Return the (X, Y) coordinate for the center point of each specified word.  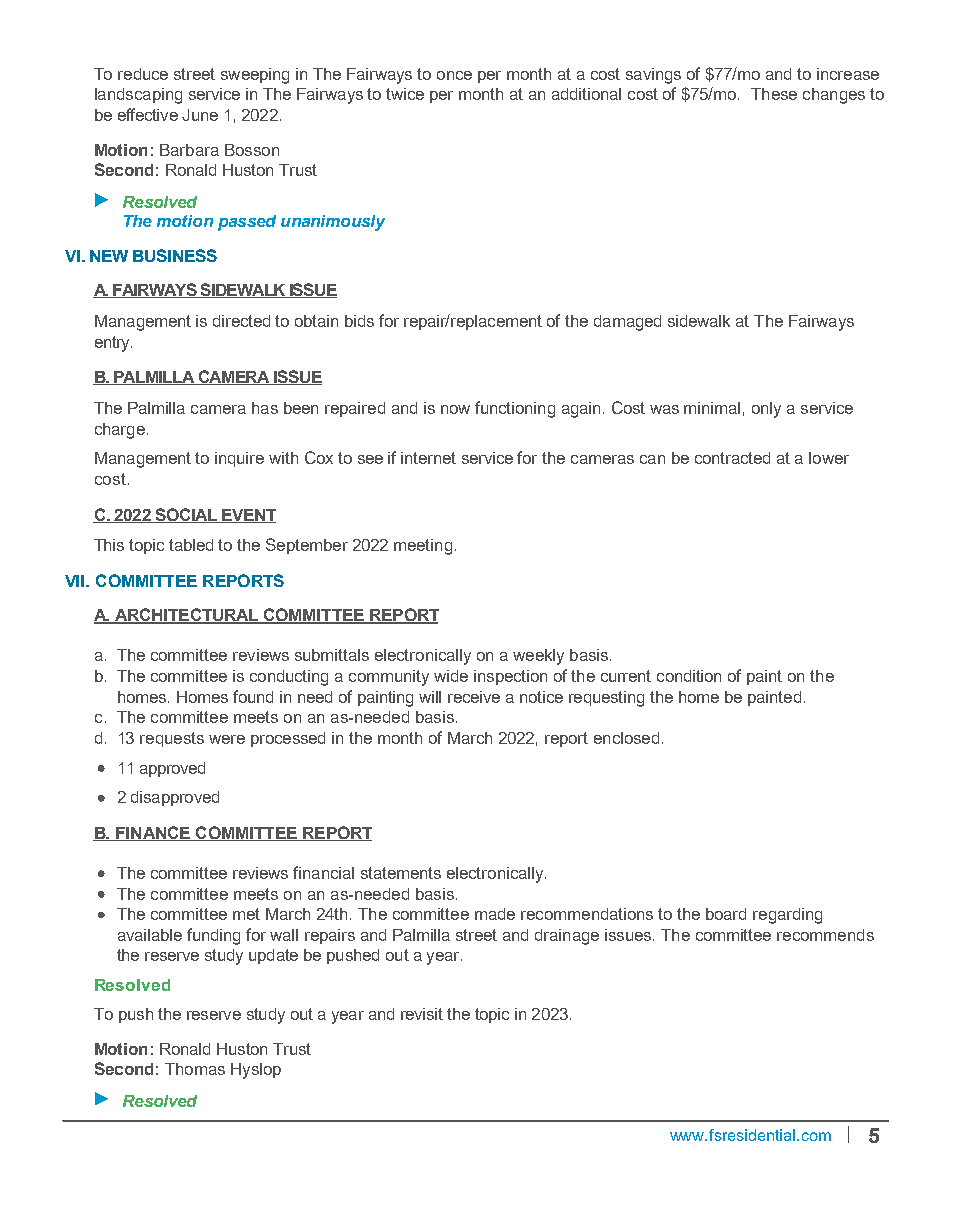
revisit (422, 1014)
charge (120, 431)
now (455, 409)
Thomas (195, 1069)
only (766, 410)
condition (689, 676)
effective (148, 114)
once (454, 75)
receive (474, 697)
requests (172, 739)
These (774, 94)
